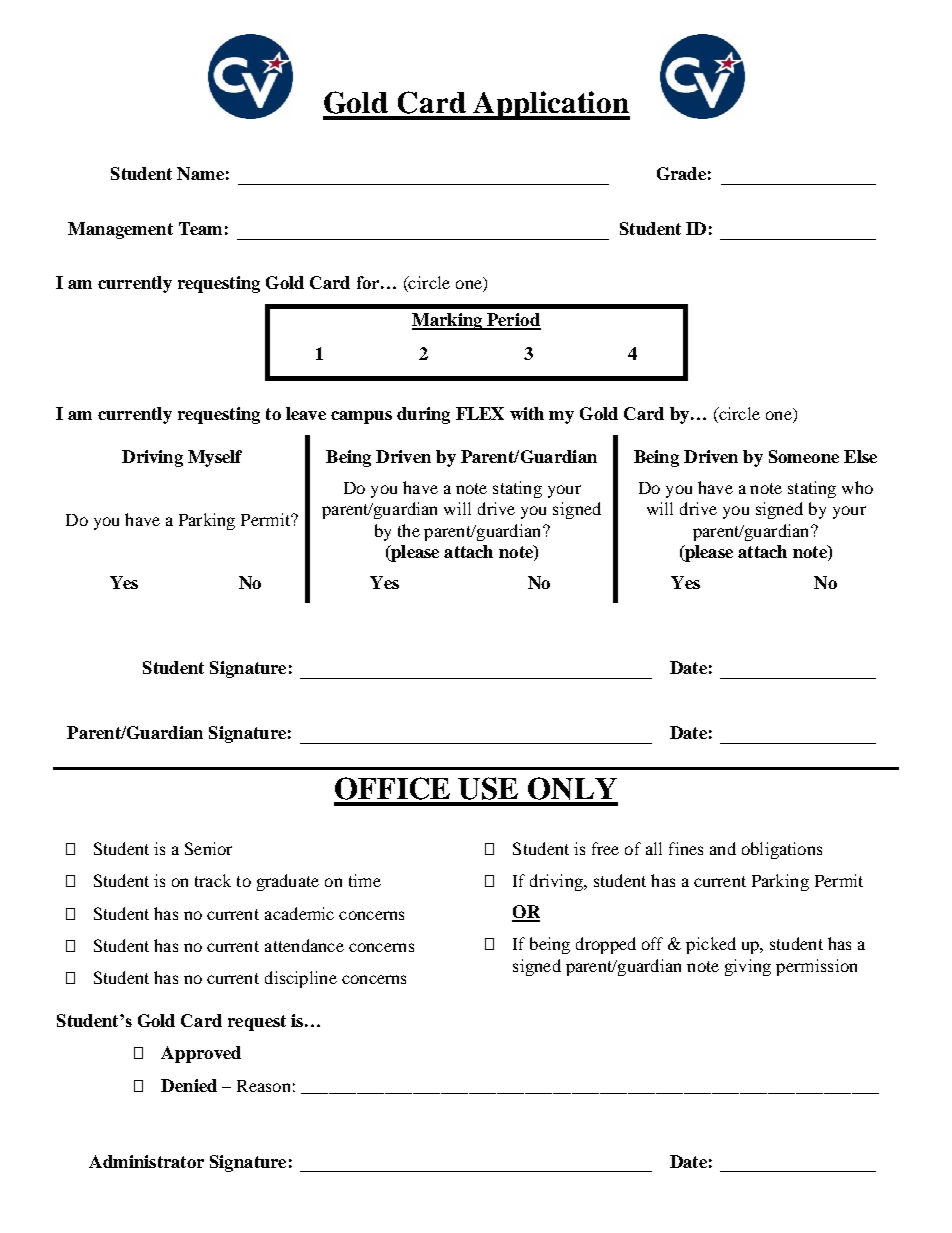 The width and height of the screenshot is (952, 1233). What do you see at coordinates (189, 1085) in the screenshot?
I see `Denied` at bounding box center [189, 1085].
